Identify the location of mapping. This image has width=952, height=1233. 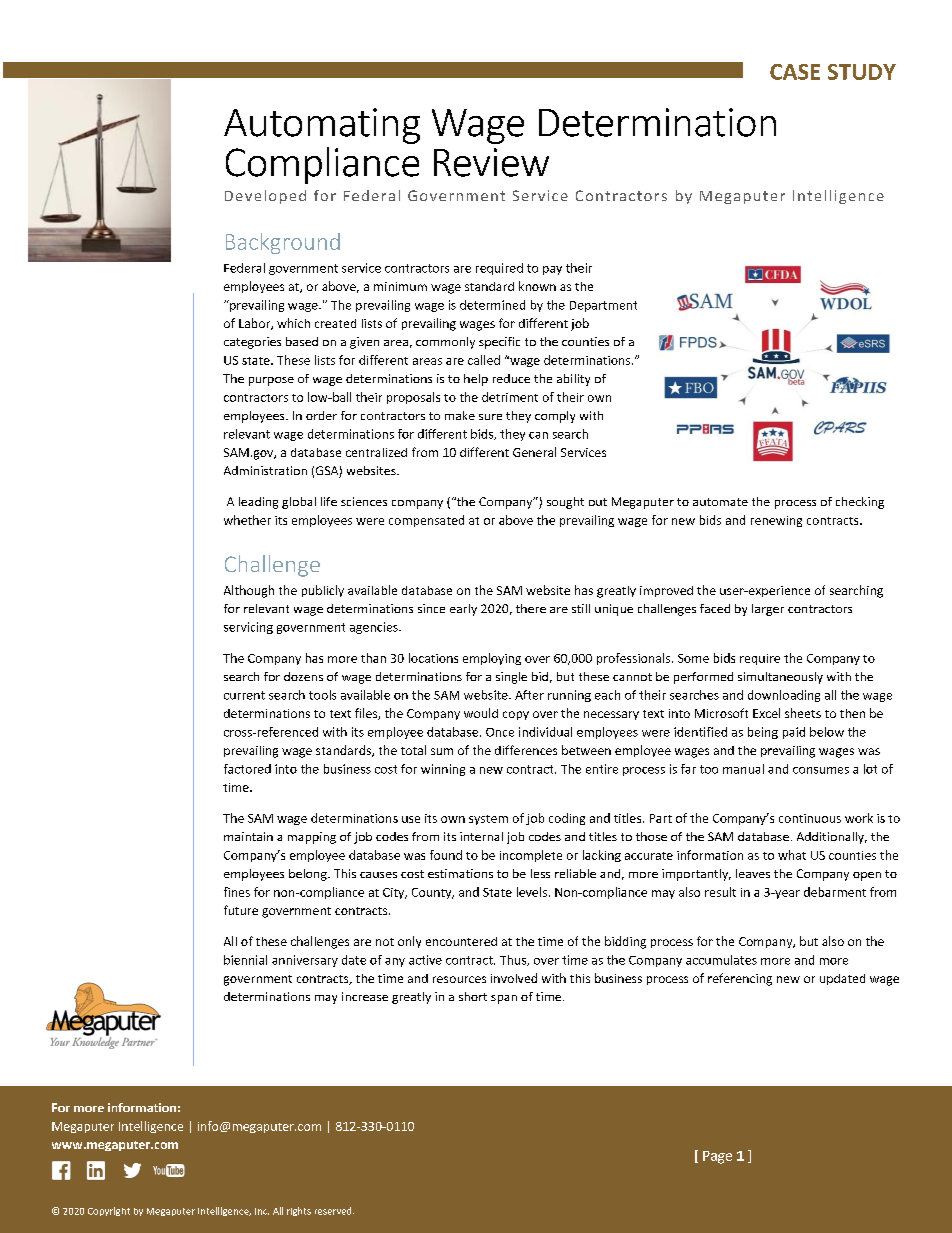
(312, 838).
